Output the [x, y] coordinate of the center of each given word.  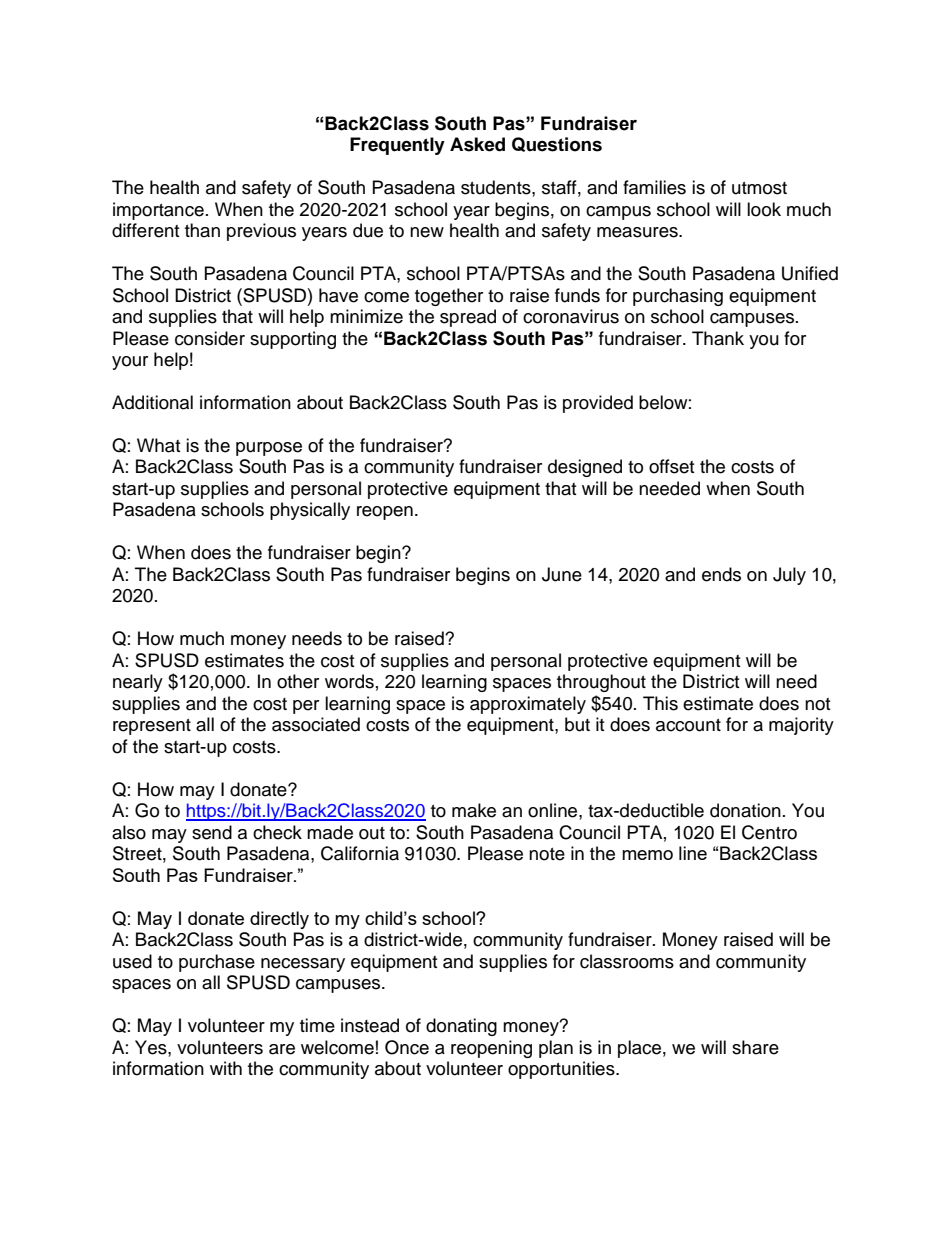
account [688, 725]
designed [585, 468]
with [226, 1068]
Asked [477, 144]
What [158, 445]
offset [671, 466]
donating [461, 1027]
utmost [759, 188]
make [474, 810]
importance [158, 211]
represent [152, 727]
